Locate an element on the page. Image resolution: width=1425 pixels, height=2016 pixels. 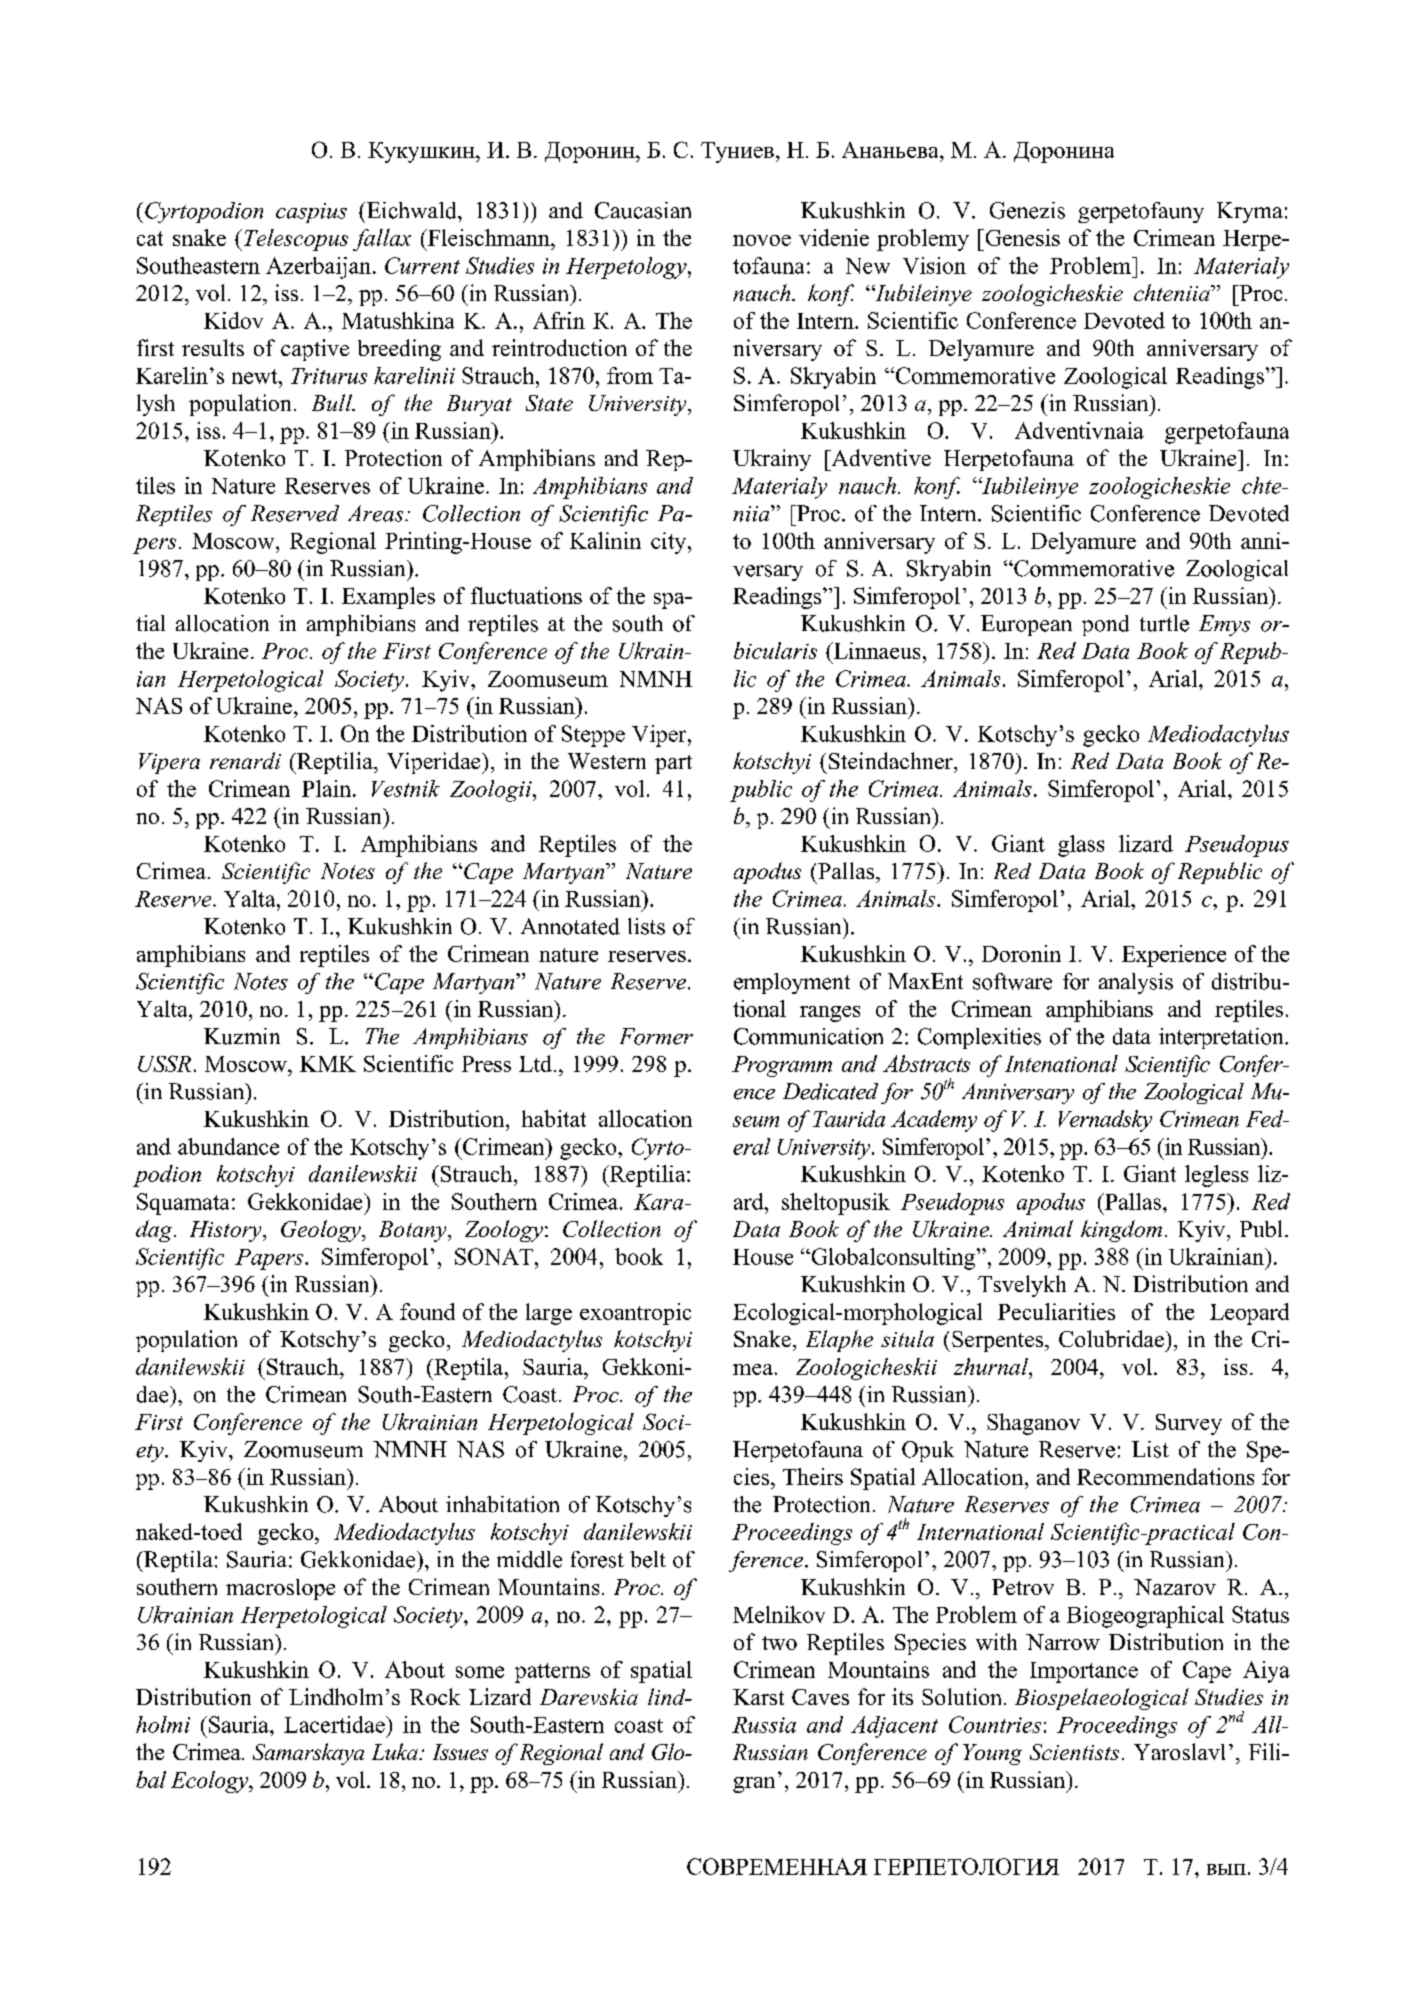
glass is located at coordinates (1081, 846).
